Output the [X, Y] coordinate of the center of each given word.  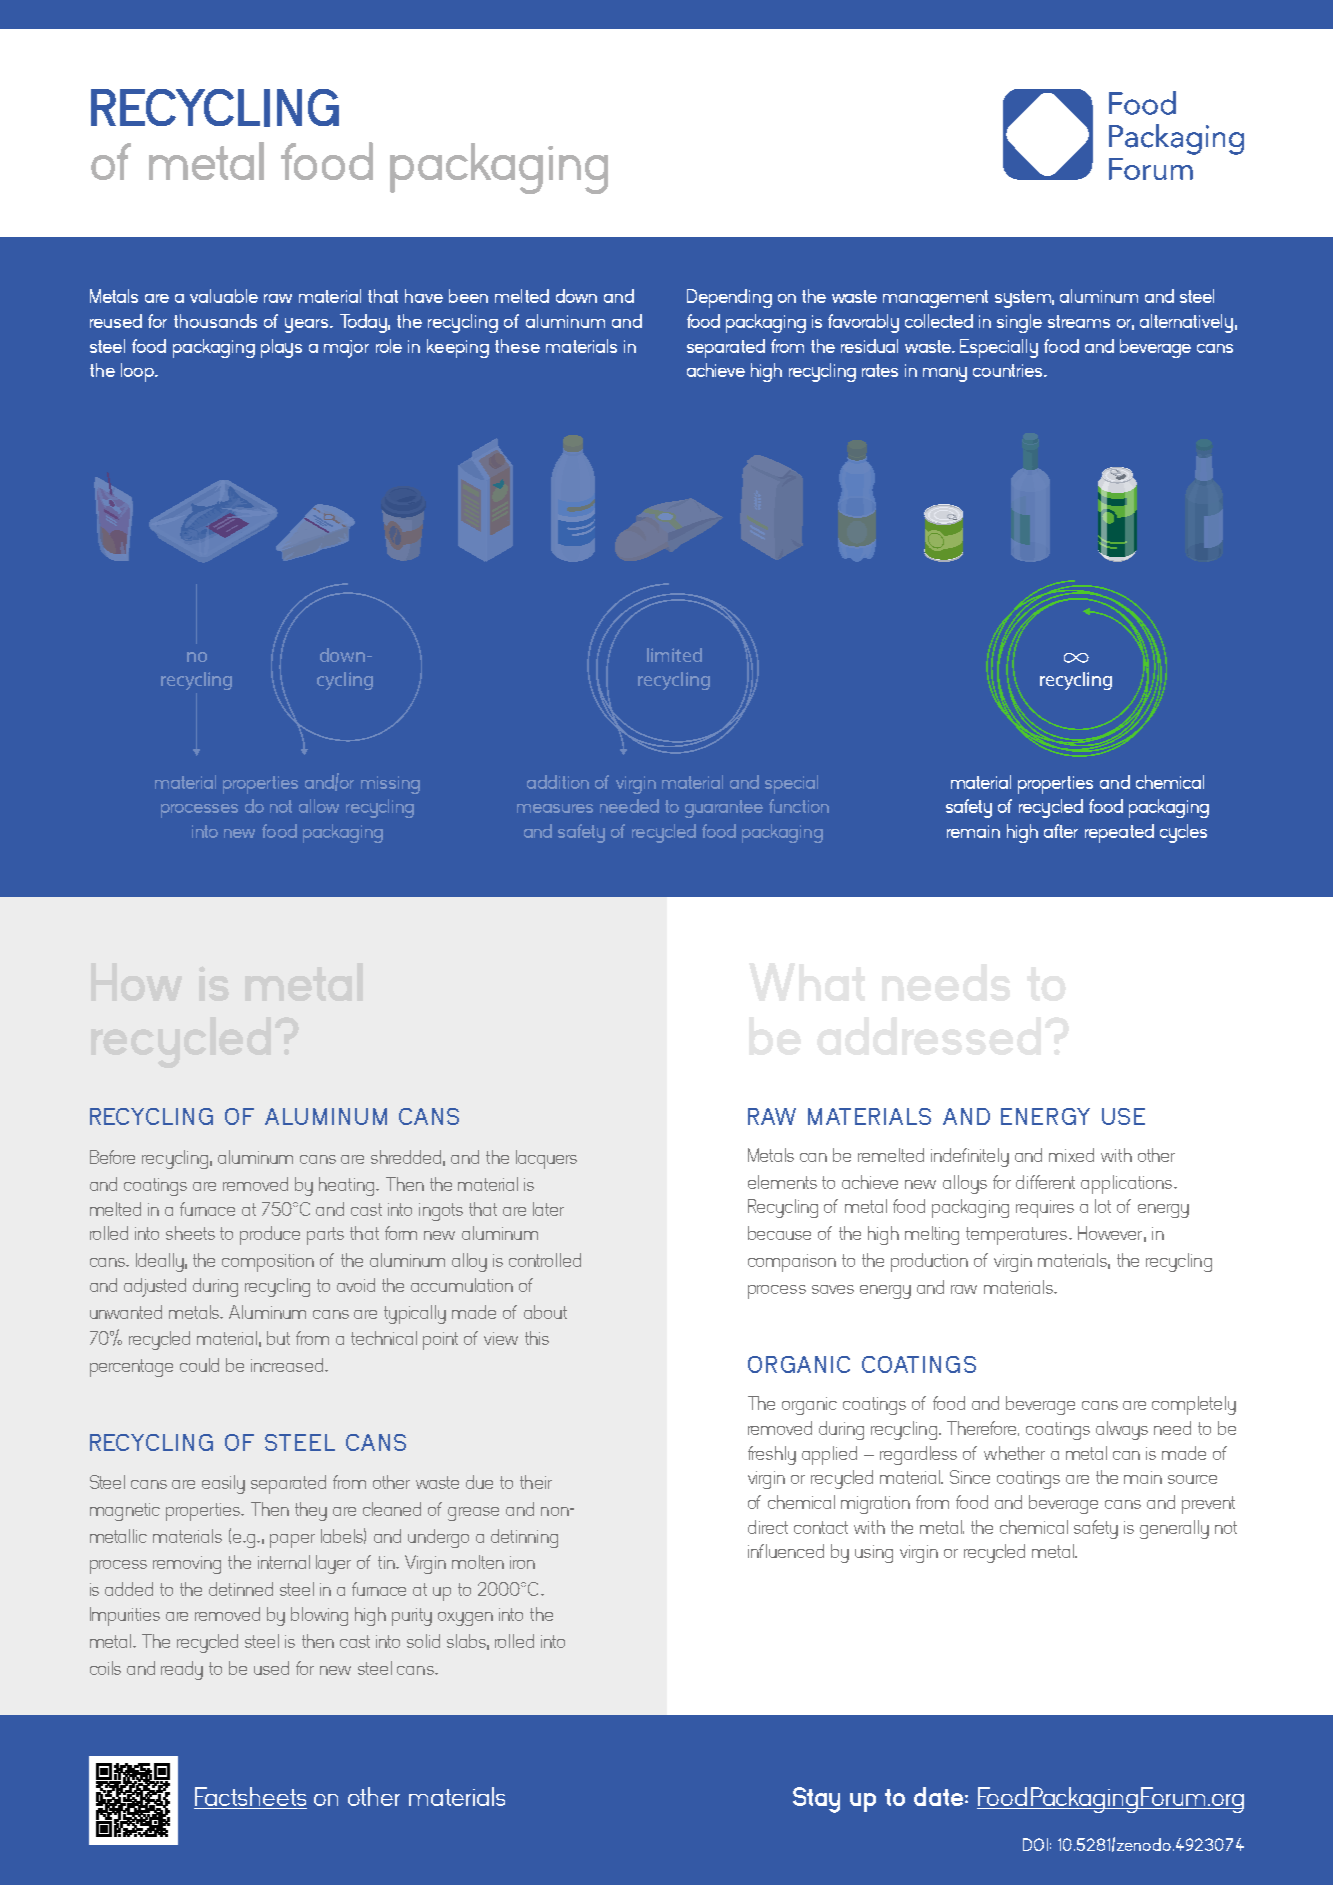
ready [182, 1670]
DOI [1035, 1844]
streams [1079, 321]
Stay [816, 1800]
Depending [729, 298]
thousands [215, 321]
